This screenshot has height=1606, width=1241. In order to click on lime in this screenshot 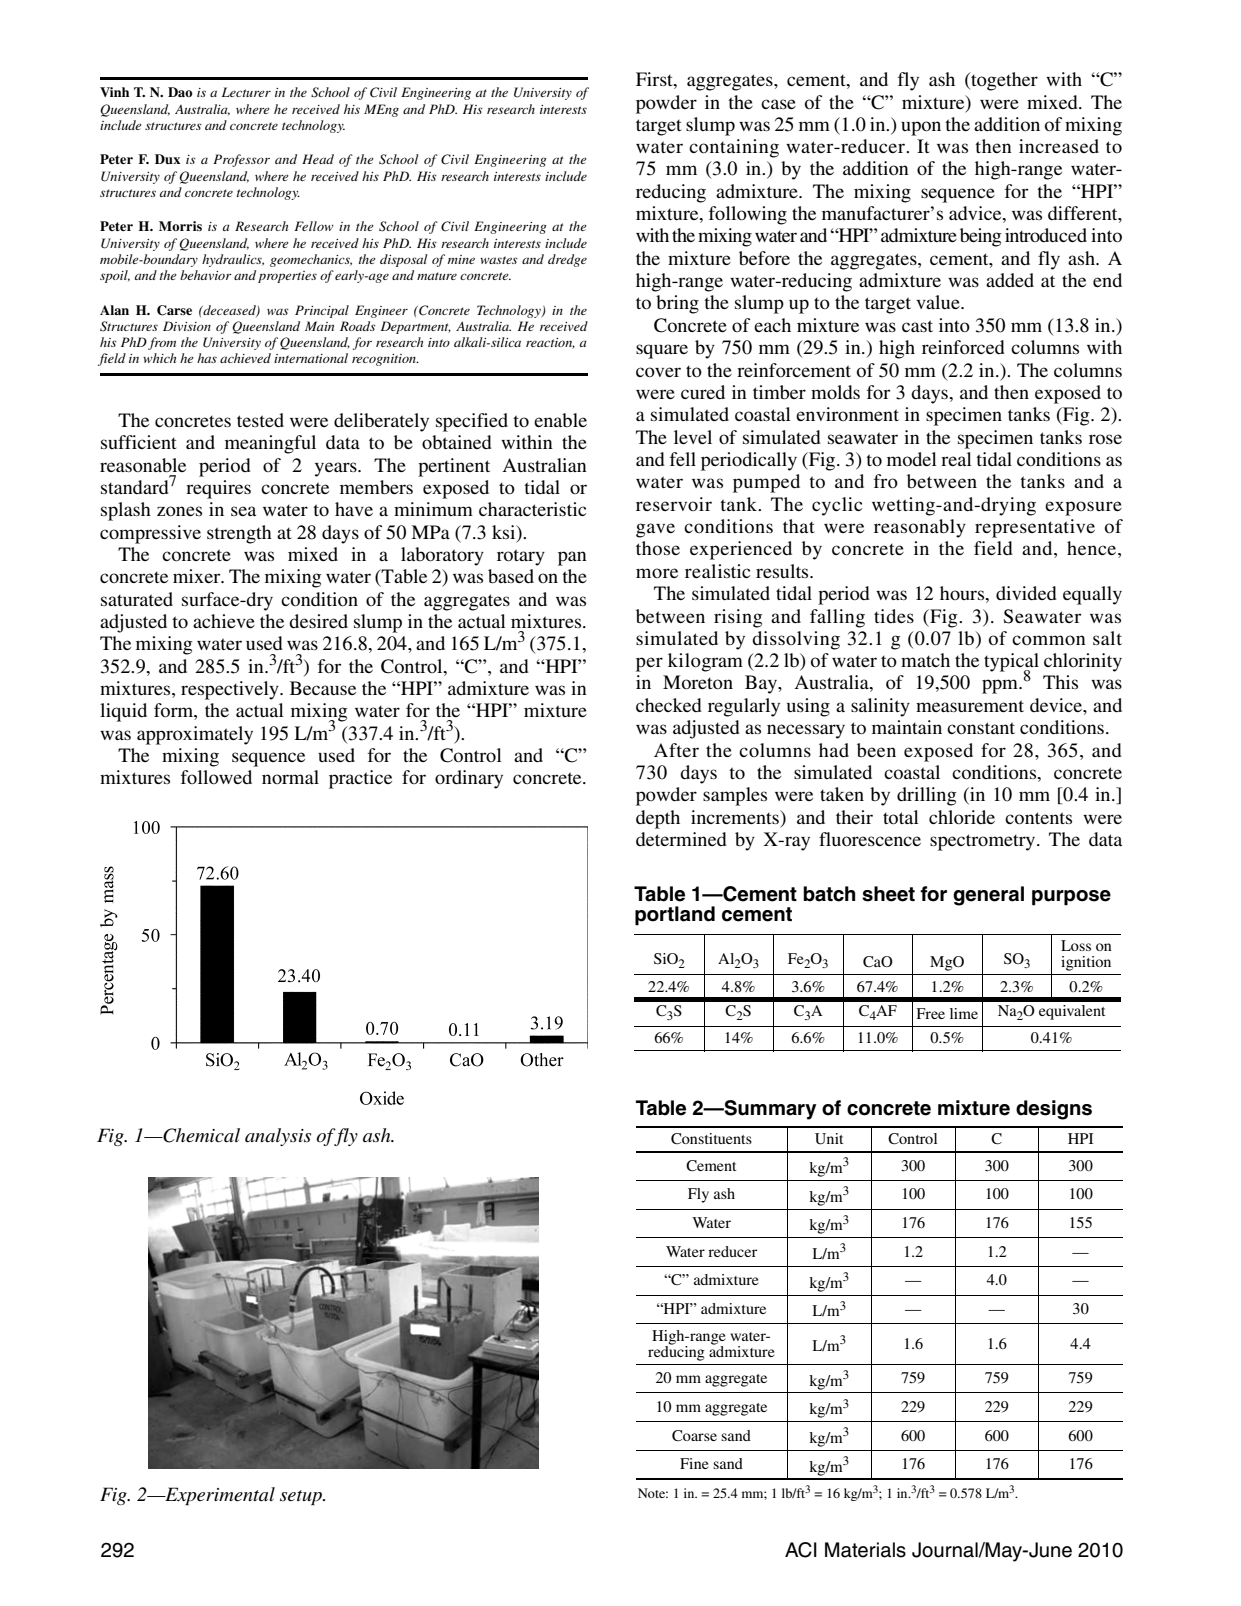, I will do `click(964, 1013)`.
